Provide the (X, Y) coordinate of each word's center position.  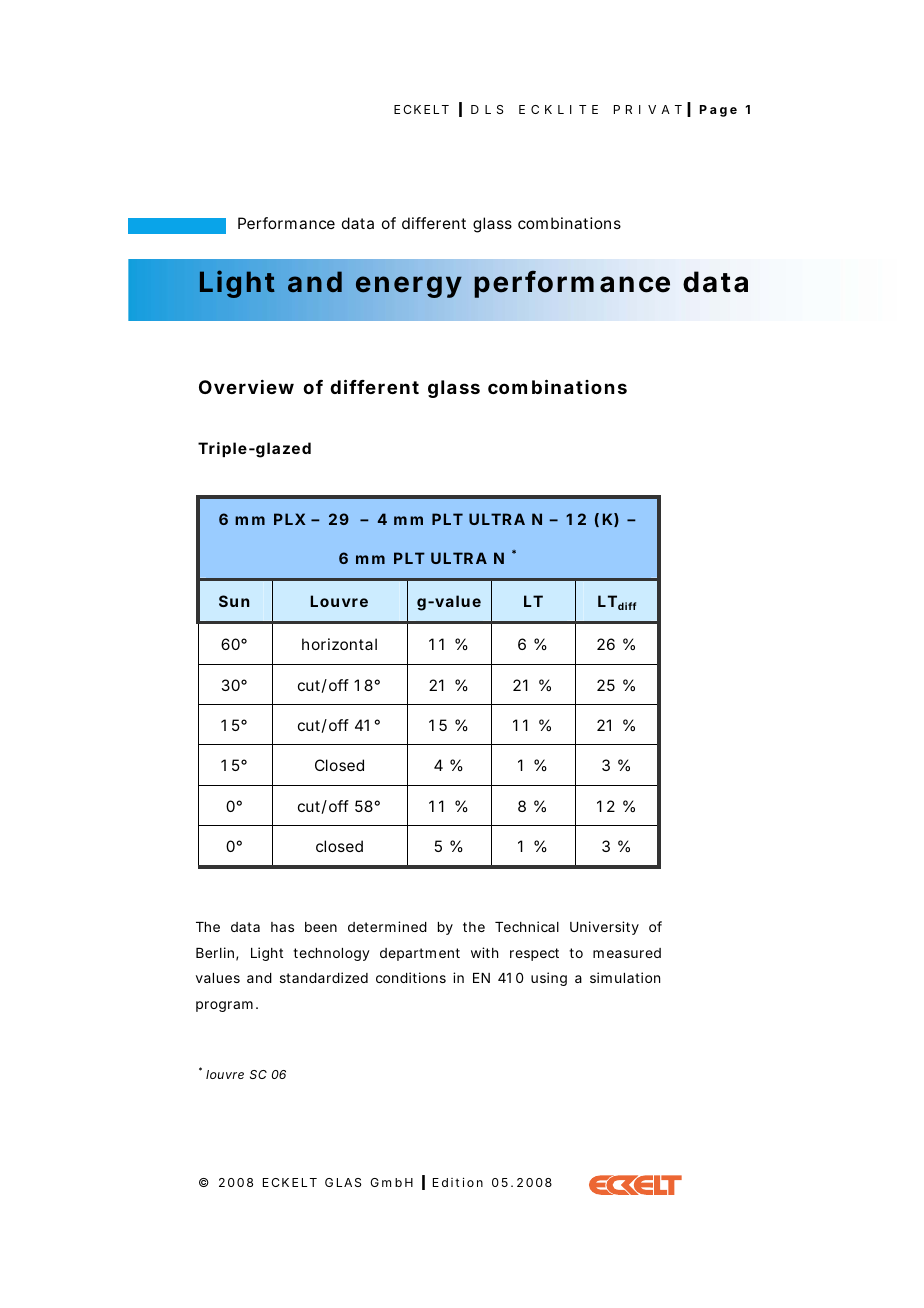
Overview (246, 387)
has (282, 927)
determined (387, 926)
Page (718, 111)
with (484, 952)
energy (409, 287)
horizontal (339, 644)
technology (331, 954)
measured (627, 953)
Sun (234, 601)
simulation (625, 977)
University (604, 928)
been (321, 927)
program (224, 1006)
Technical (527, 926)
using (549, 979)
